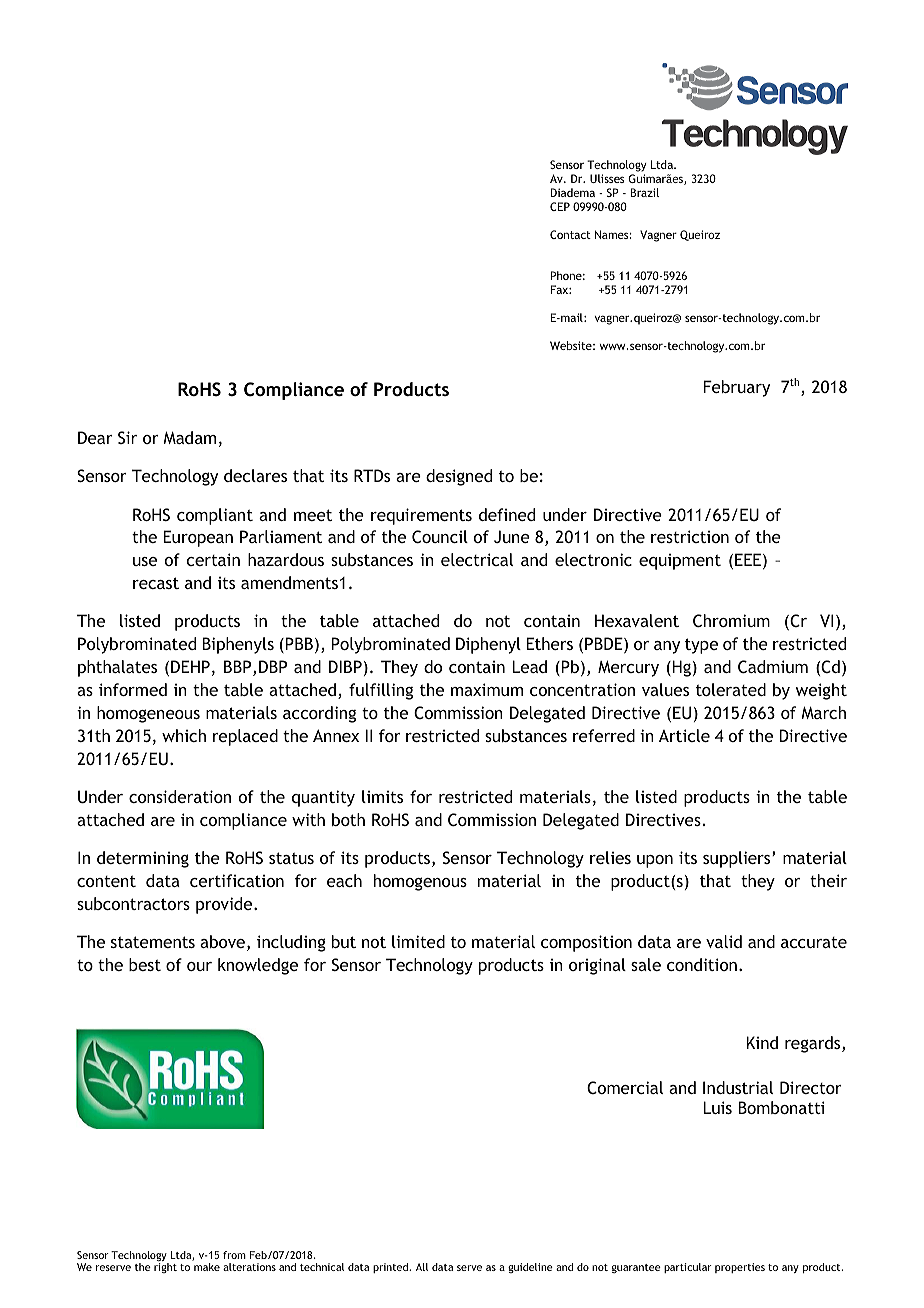  Describe the element at coordinates (560, 206) in the screenshot. I see `CEP` at that location.
